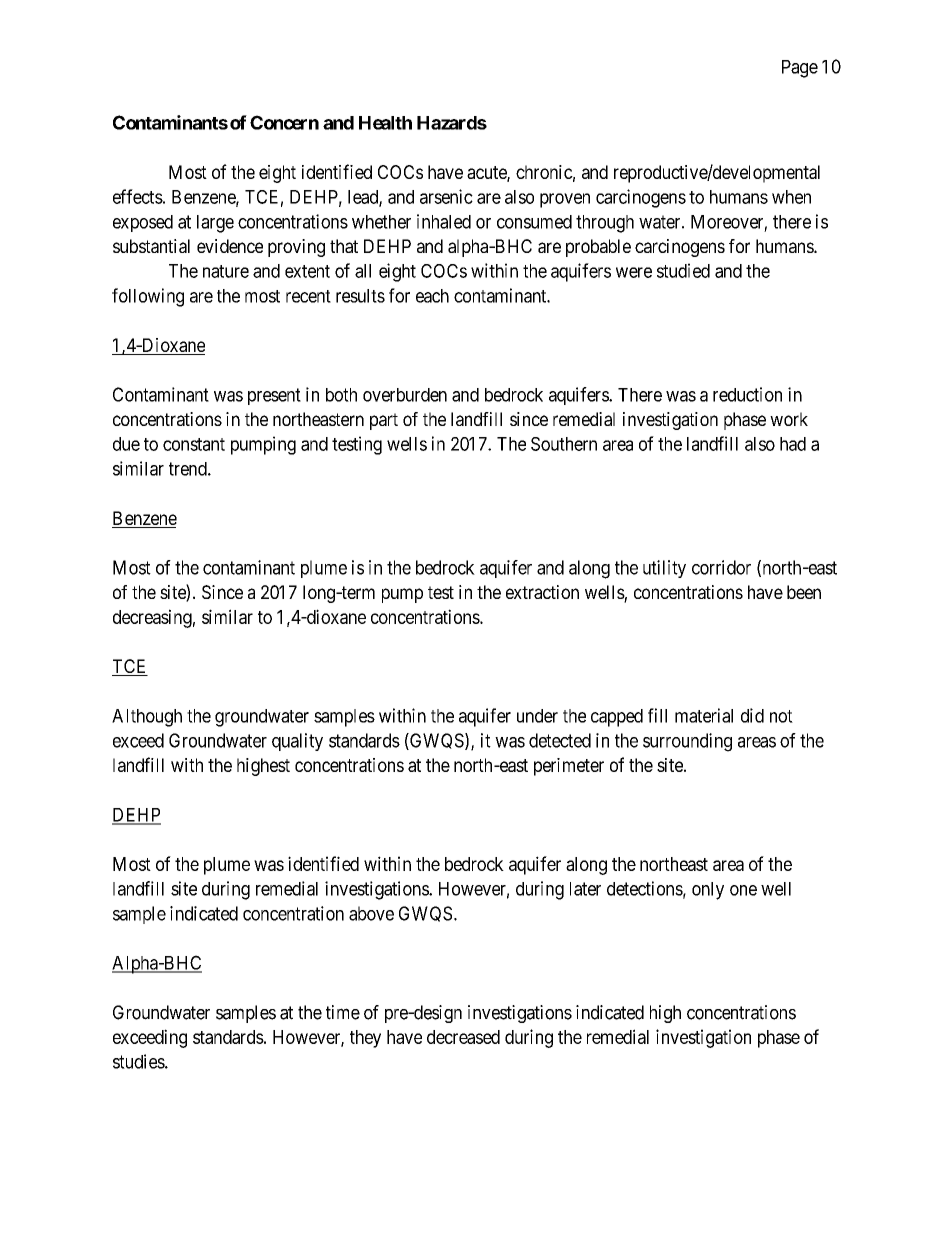 This page has width=952, height=1233. Describe the element at coordinates (284, 122) in the page. I see `Concern` at that location.
